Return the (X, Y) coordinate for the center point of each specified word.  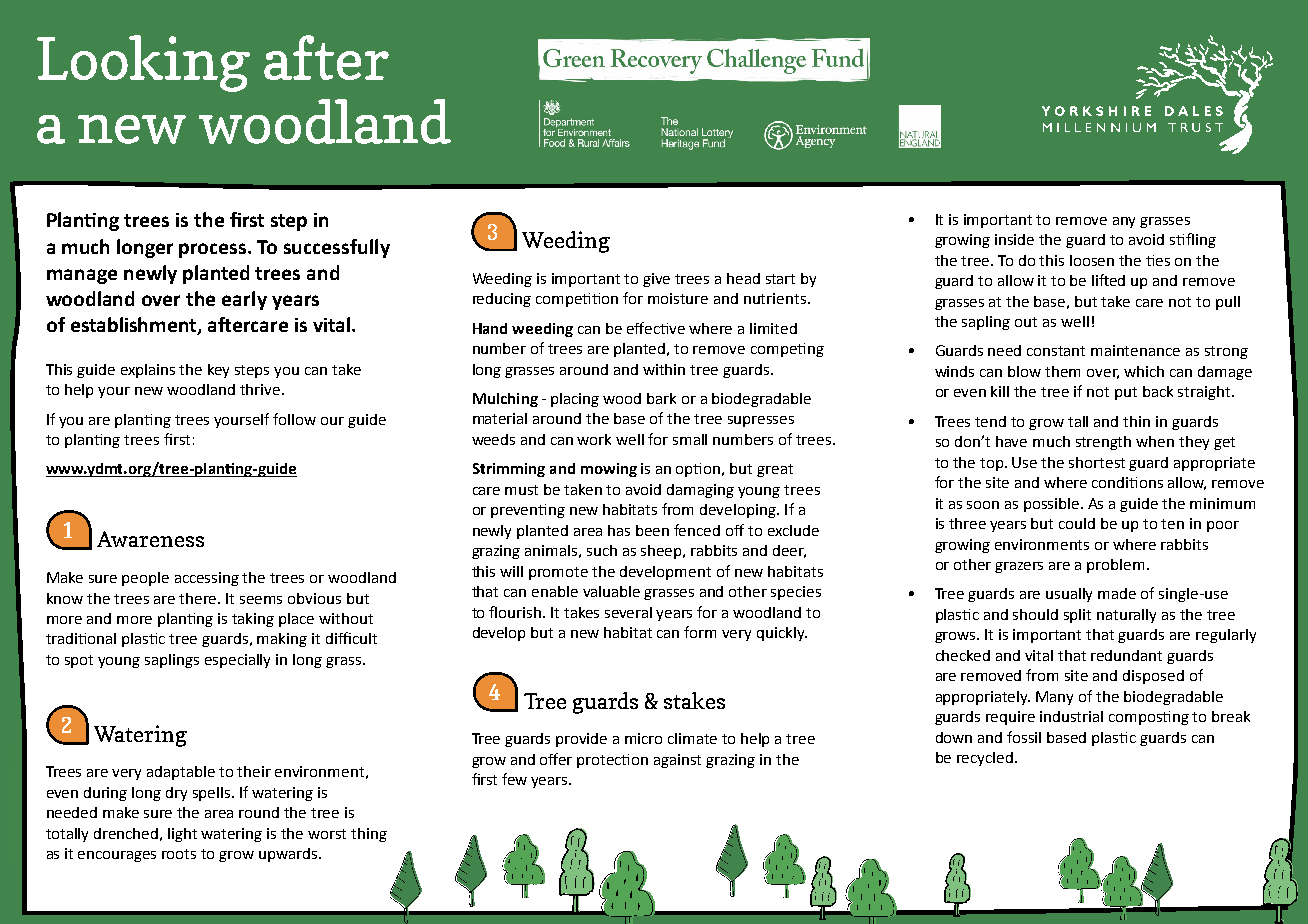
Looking (143, 63)
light (182, 835)
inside (1014, 239)
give (656, 280)
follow (294, 419)
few (514, 779)
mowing (609, 470)
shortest (1097, 462)
